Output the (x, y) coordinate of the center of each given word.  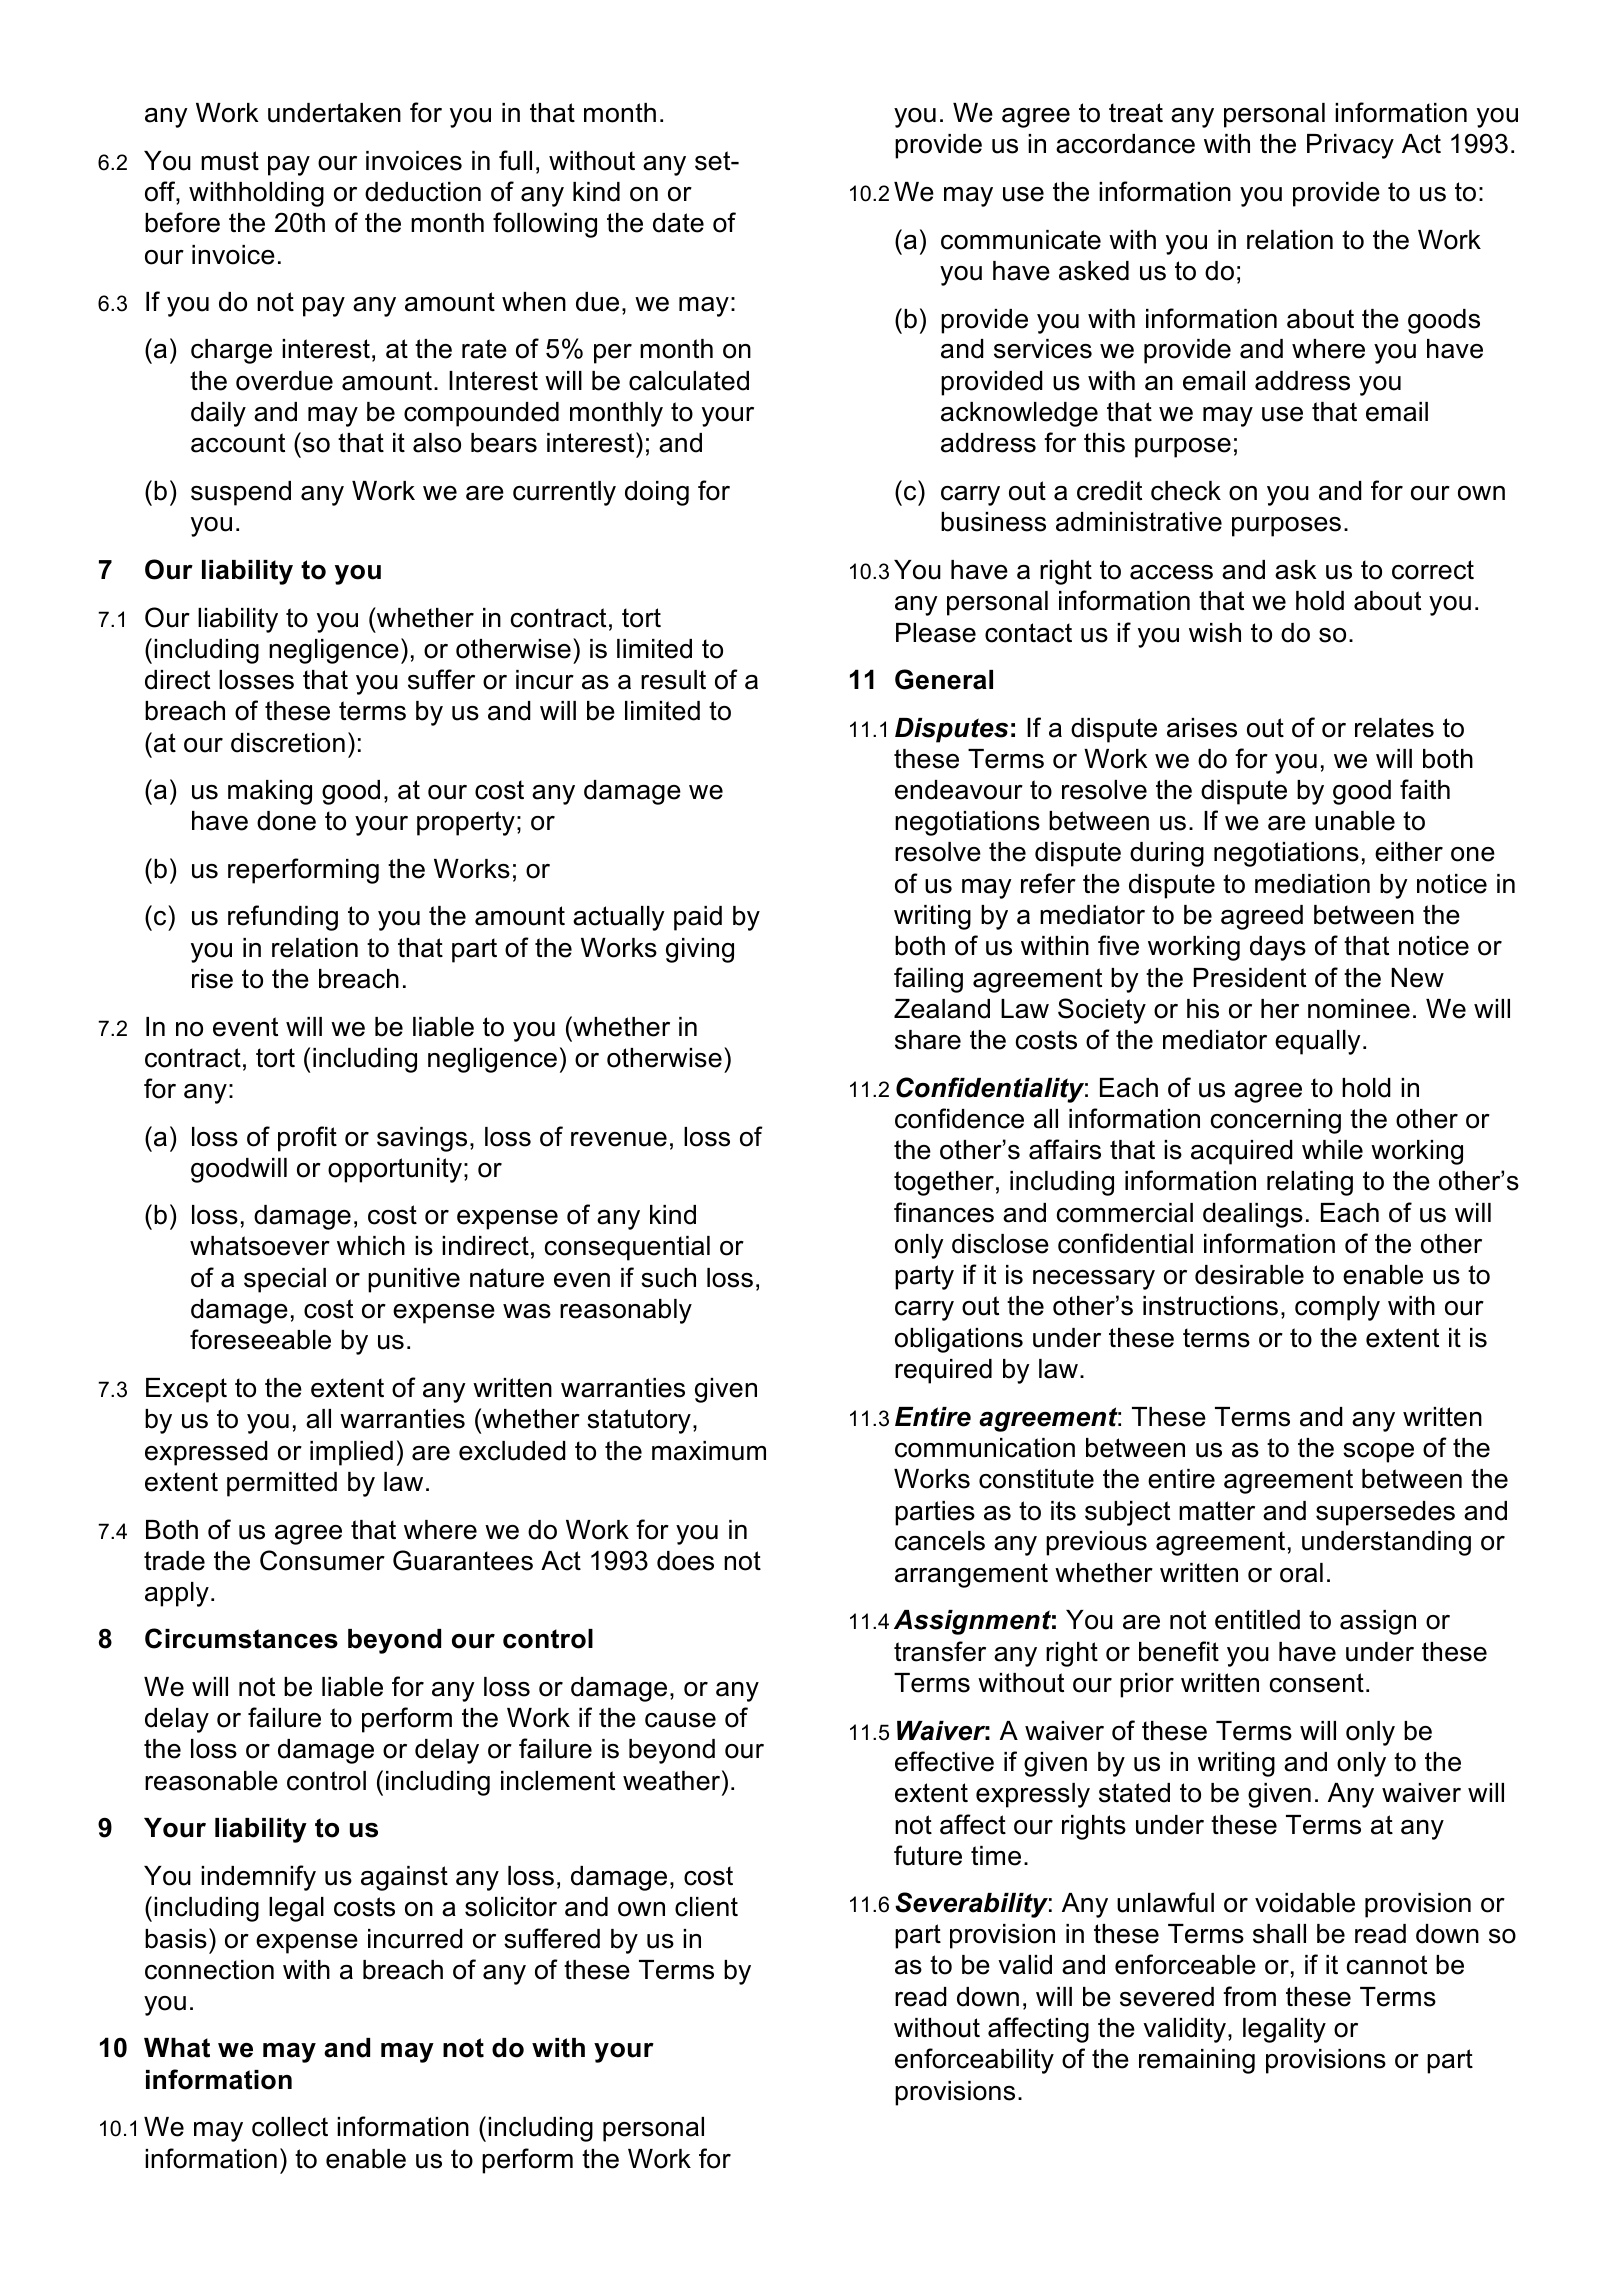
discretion (288, 743)
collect (290, 2127)
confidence (959, 1118)
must (230, 161)
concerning (1276, 1121)
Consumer (322, 1560)
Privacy (1350, 146)
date (678, 223)
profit (307, 1139)
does (685, 1561)
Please (936, 633)
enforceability (974, 2061)
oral (1301, 1573)
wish (1215, 633)
